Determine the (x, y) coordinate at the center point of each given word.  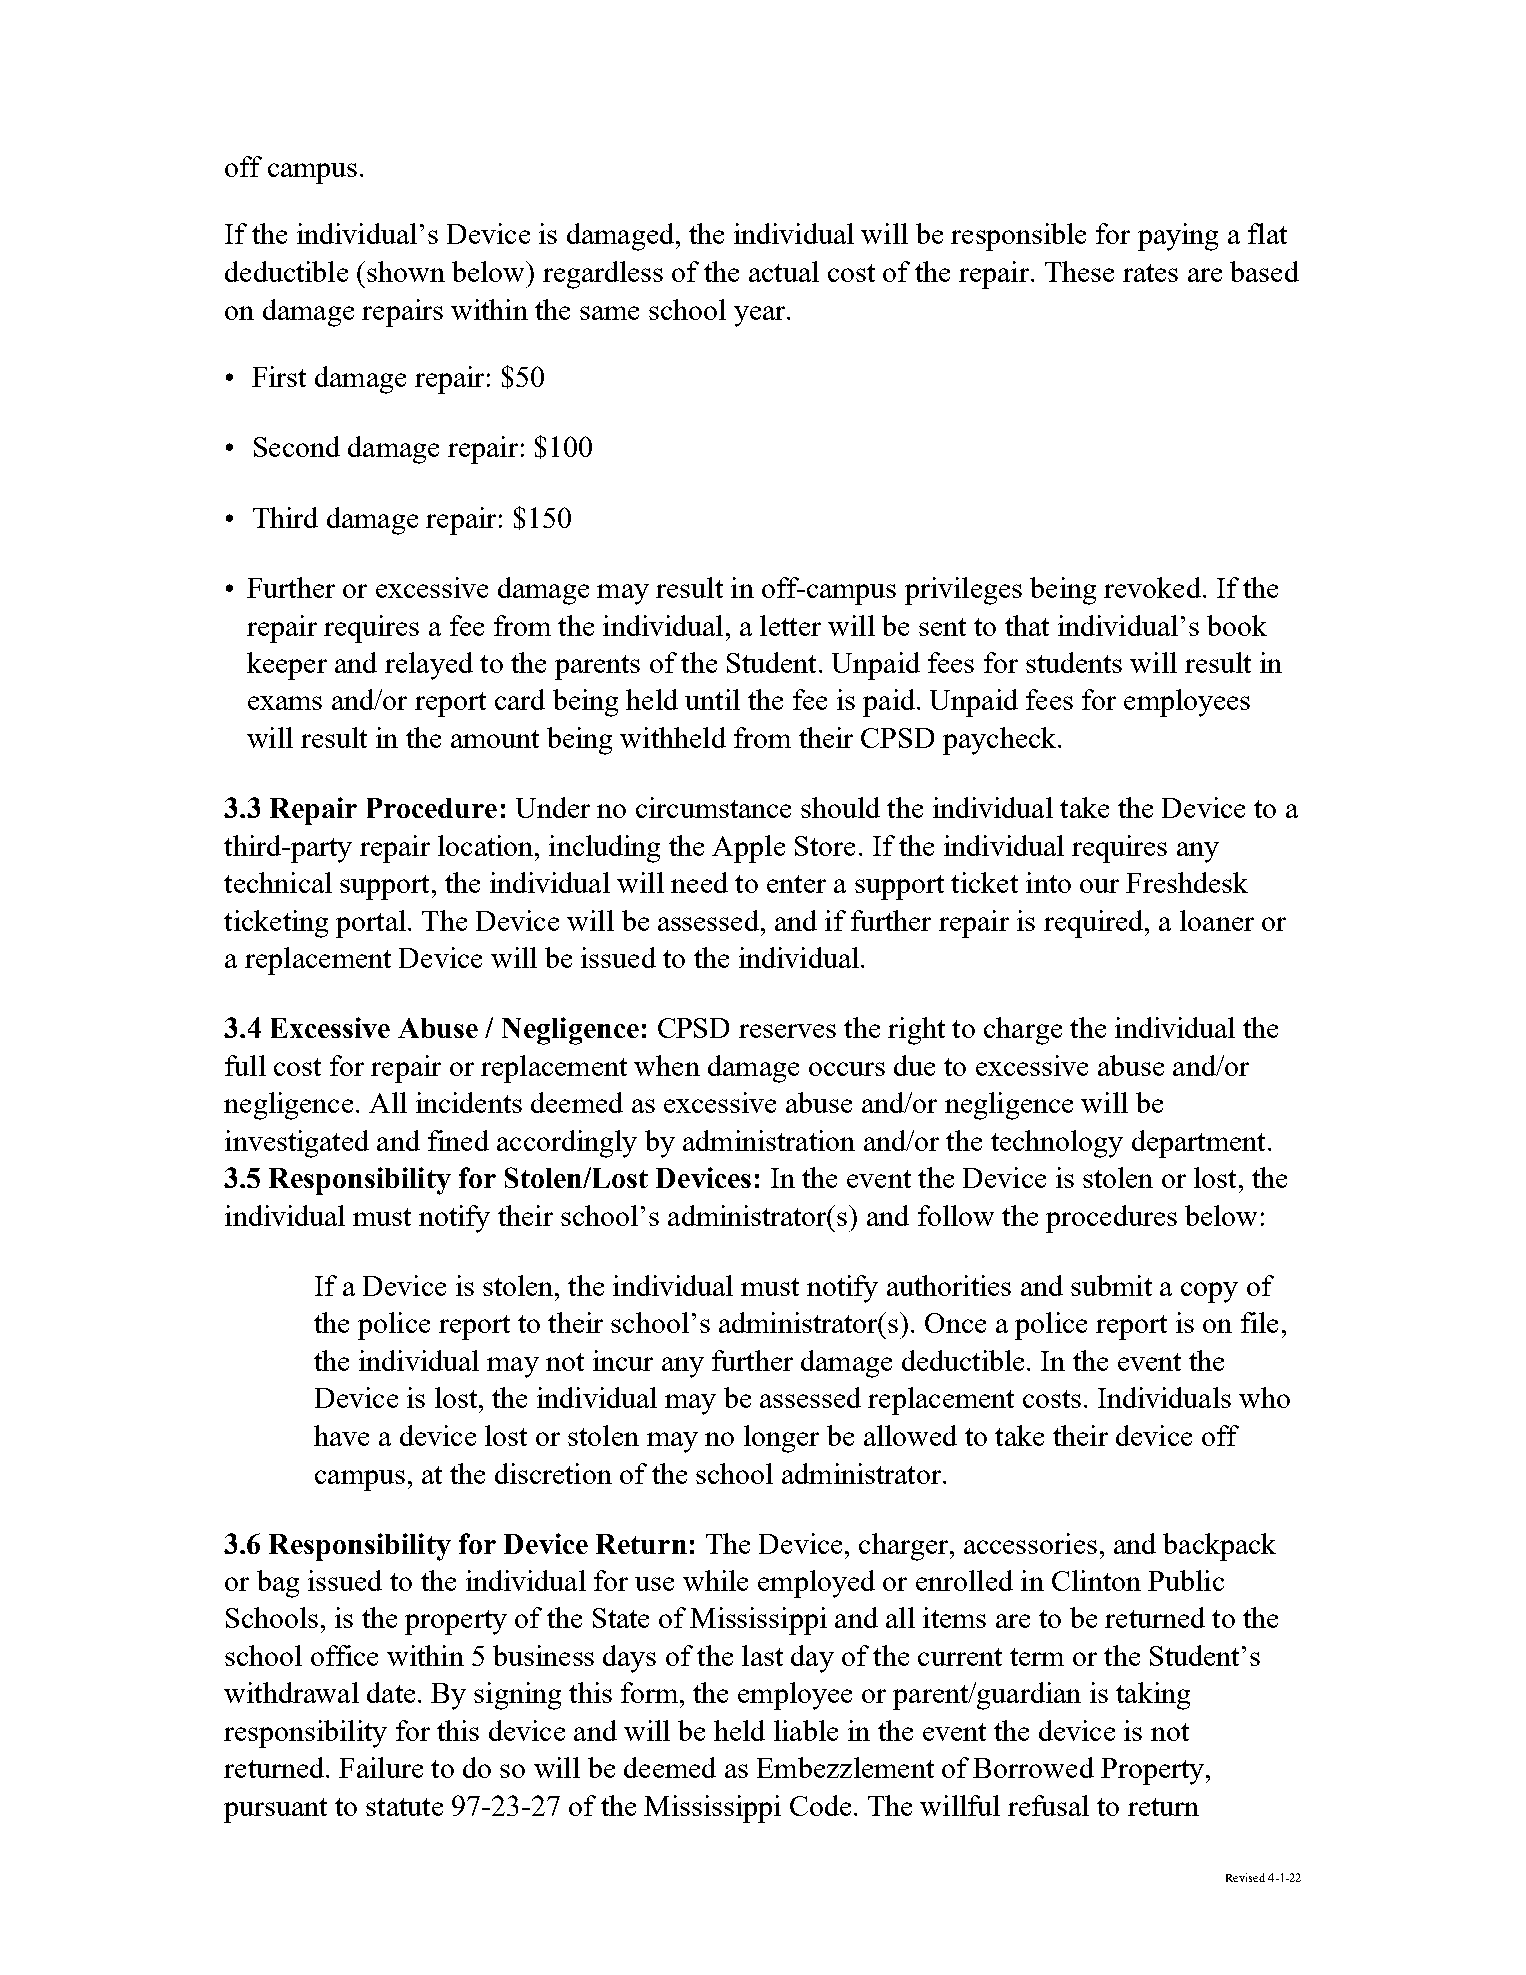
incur (623, 1360)
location (487, 845)
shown (406, 271)
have (341, 1435)
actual (784, 271)
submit (1111, 1285)
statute (404, 1807)
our (1099, 886)
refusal (1048, 1805)
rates (1150, 273)
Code (820, 1805)
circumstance (713, 807)
